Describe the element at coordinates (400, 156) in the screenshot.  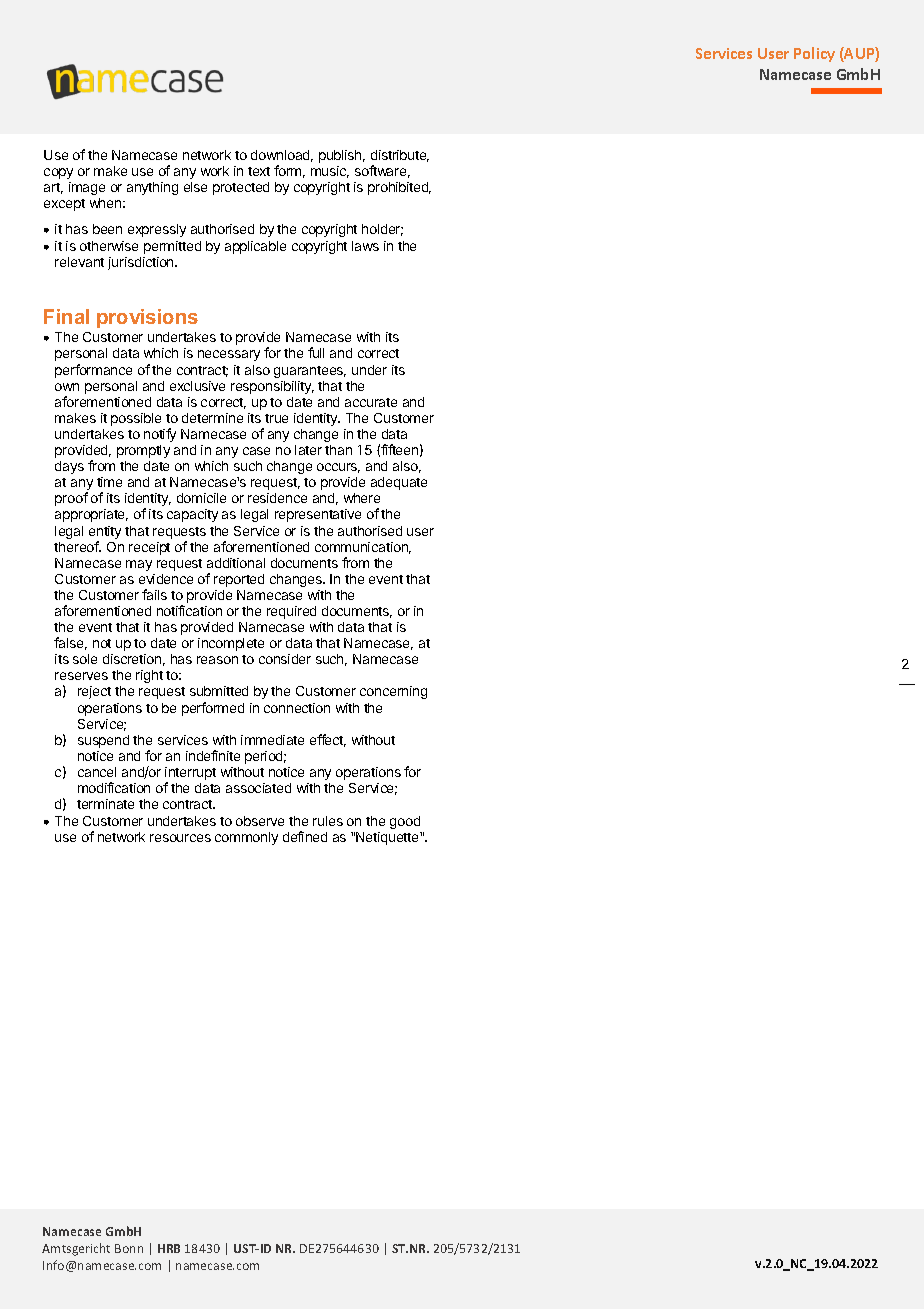
I see `distribute` at that location.
